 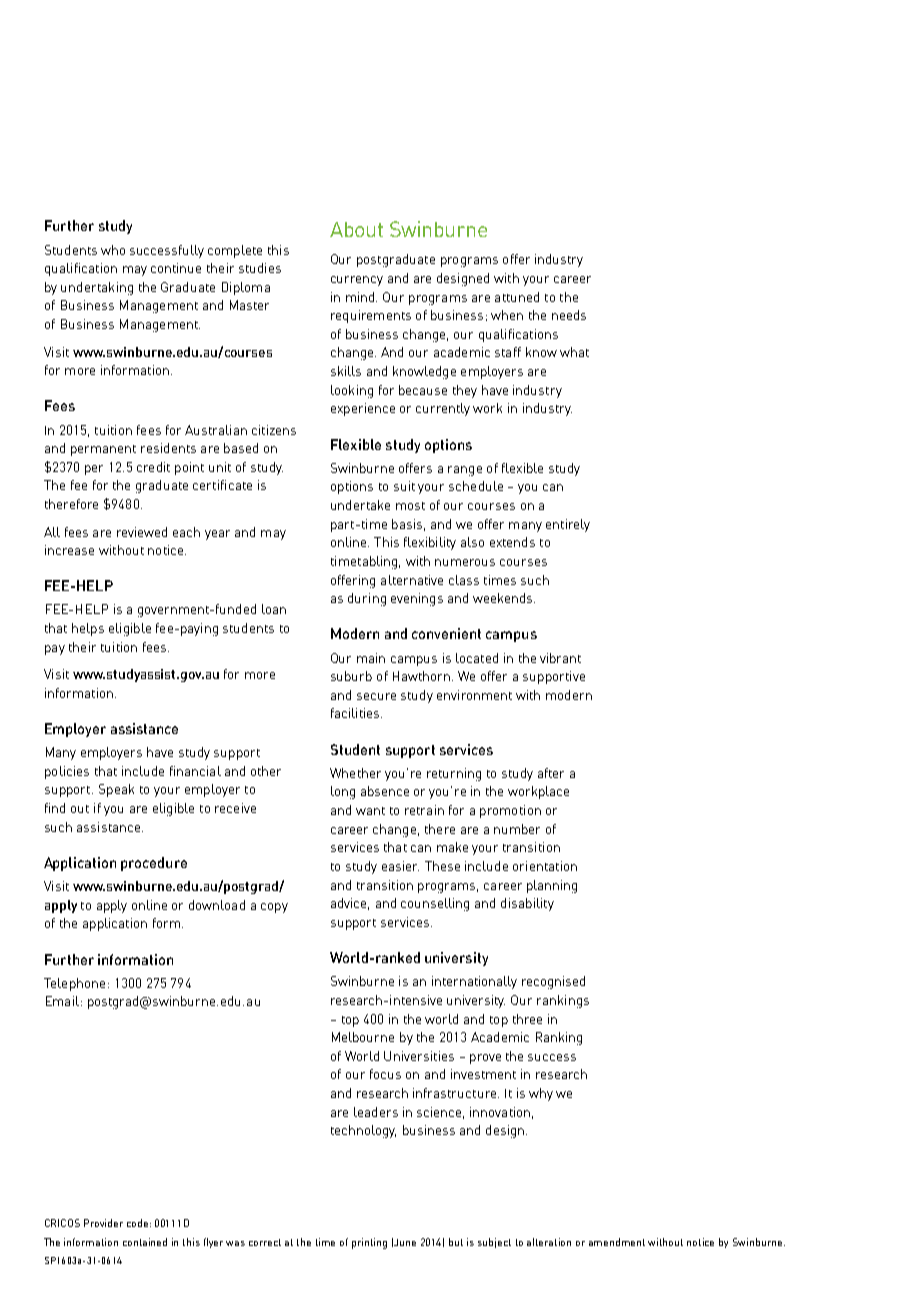 What do you see at coordinates (103, 1223) in the page?
I see `Provider` at bounding box center [103, 1223].
